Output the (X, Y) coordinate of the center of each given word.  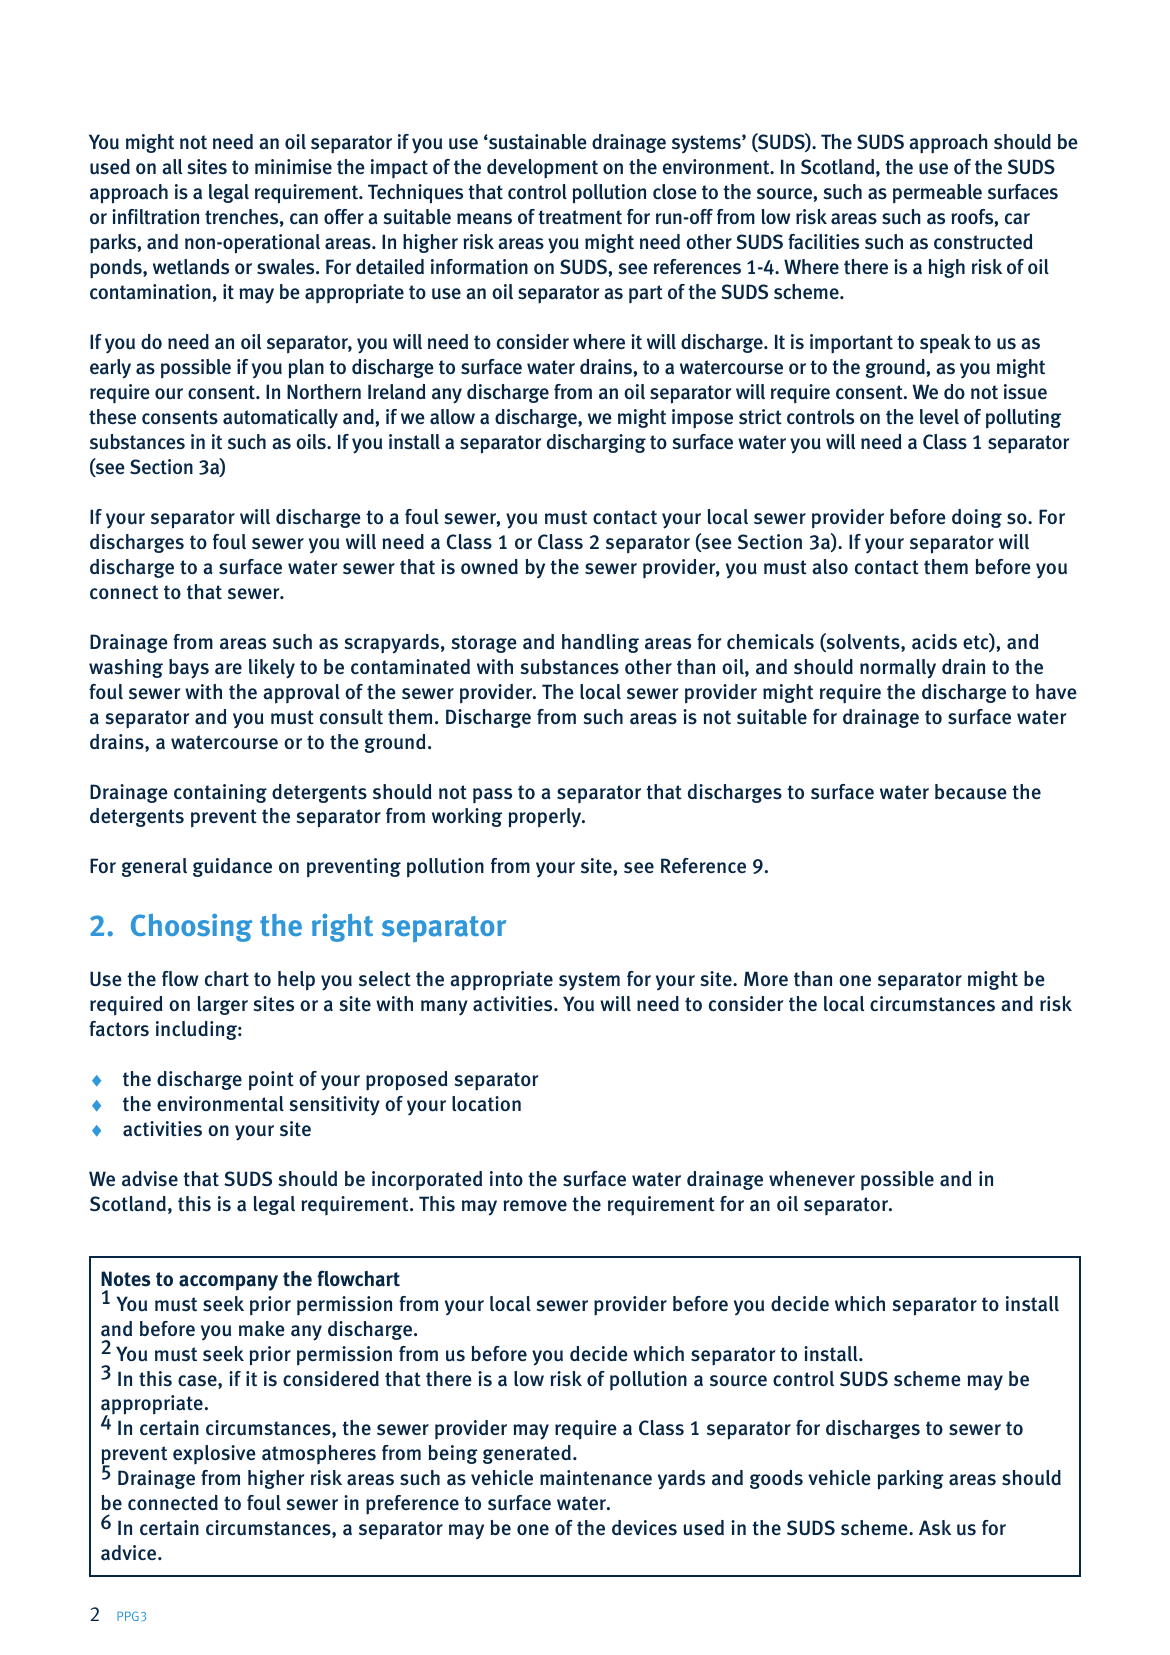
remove (535, 1205)
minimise (293, 166)
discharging (596, 443)
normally (898, 669)
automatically (280, 419)
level (939, 416)
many (444, 1008)
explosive (214, 1454)
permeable (937, 194)
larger (223, 1005)
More (766, 978)
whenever (812, 1178)
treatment (580, 217)
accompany (228, 1283)
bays (189, 669)
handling (600, 643)
